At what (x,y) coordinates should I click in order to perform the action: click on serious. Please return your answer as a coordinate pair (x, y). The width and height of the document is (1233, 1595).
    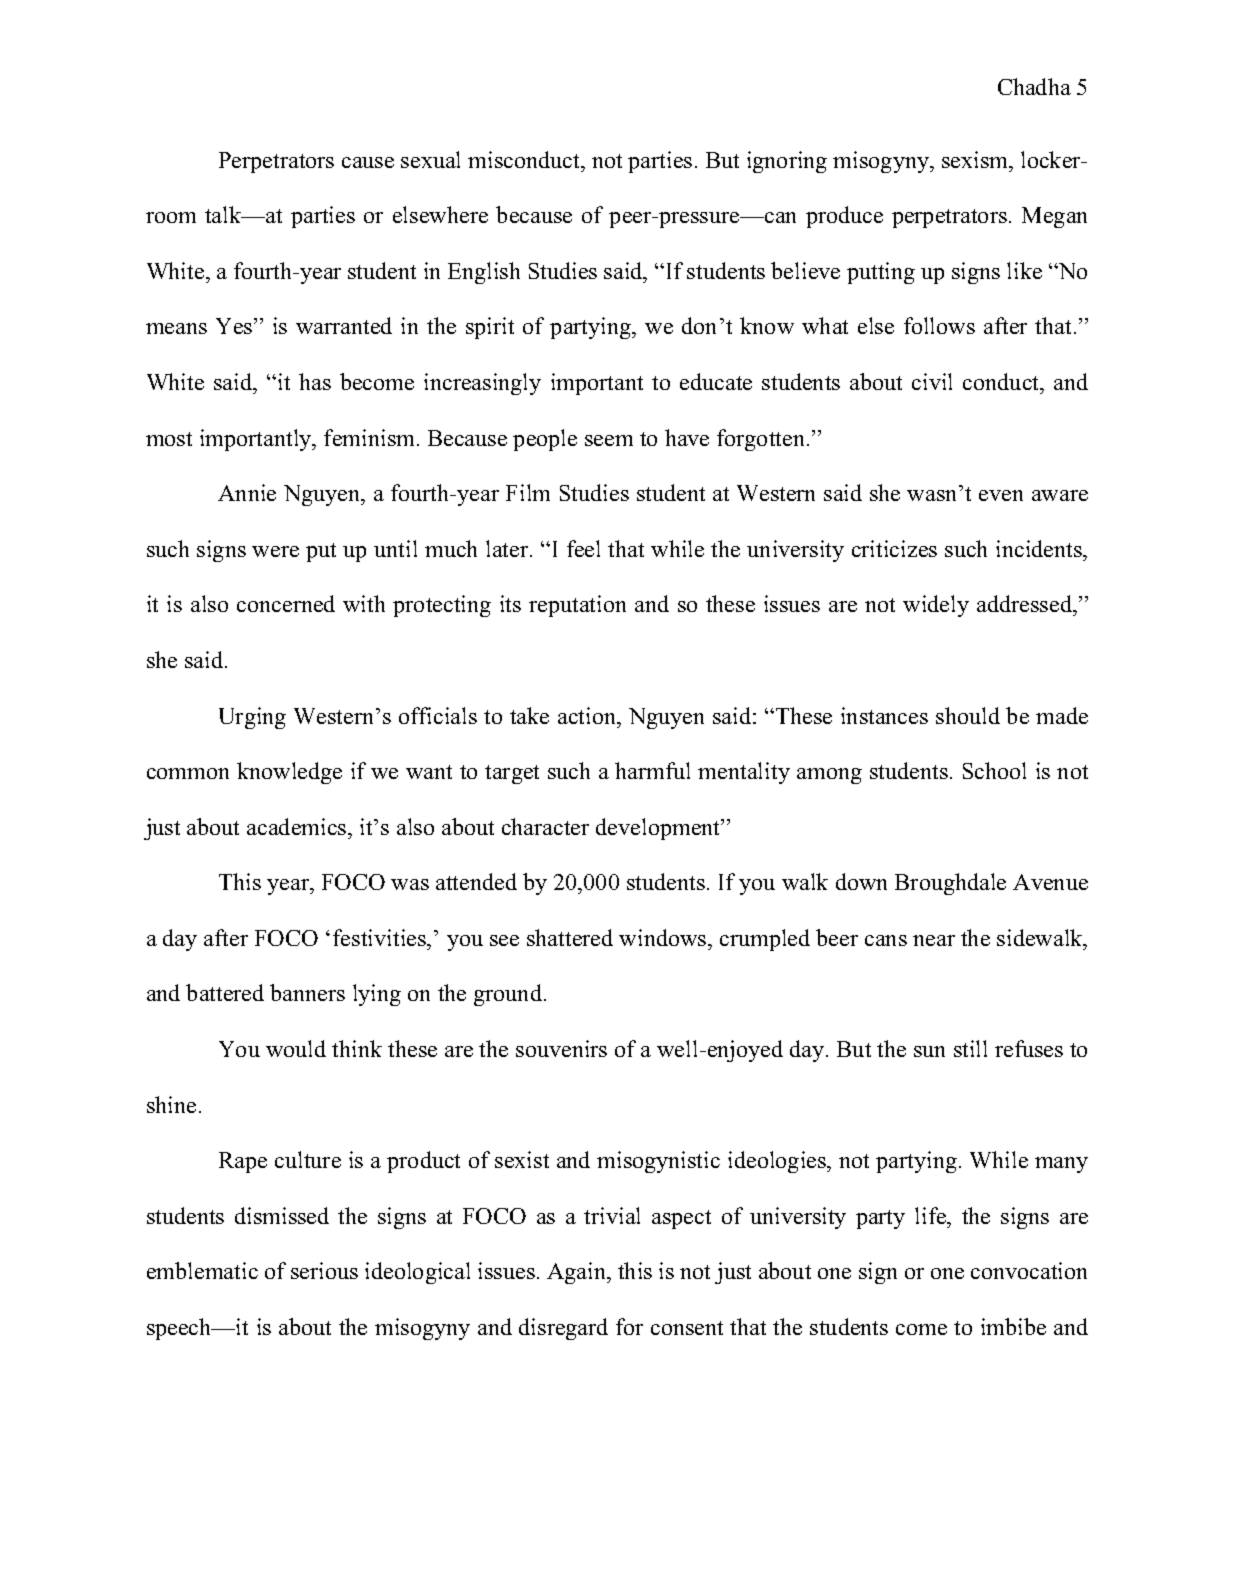
    Looking at the image, I should click on (324, 1270).
